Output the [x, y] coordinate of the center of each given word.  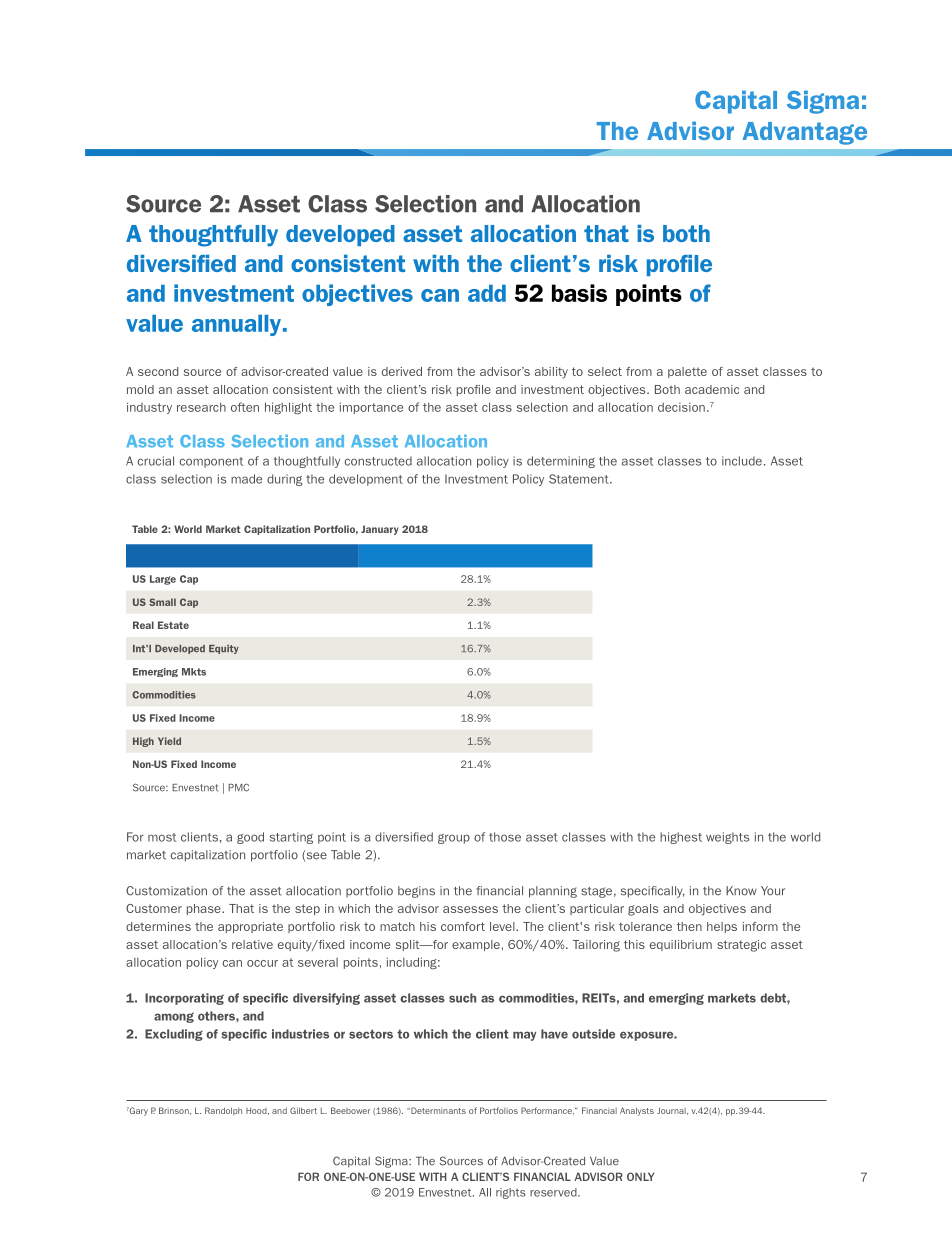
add [487, 293]
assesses [470, 909]
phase [205, 909]
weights [727, 838]
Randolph [223, 1111]
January [380, 530]
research [201, 407]
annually [238, 325]
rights [511, 1193]
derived [402, 371]
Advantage [804, 133]
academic [712, 389]
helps [722, 927]
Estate [173, 625]
